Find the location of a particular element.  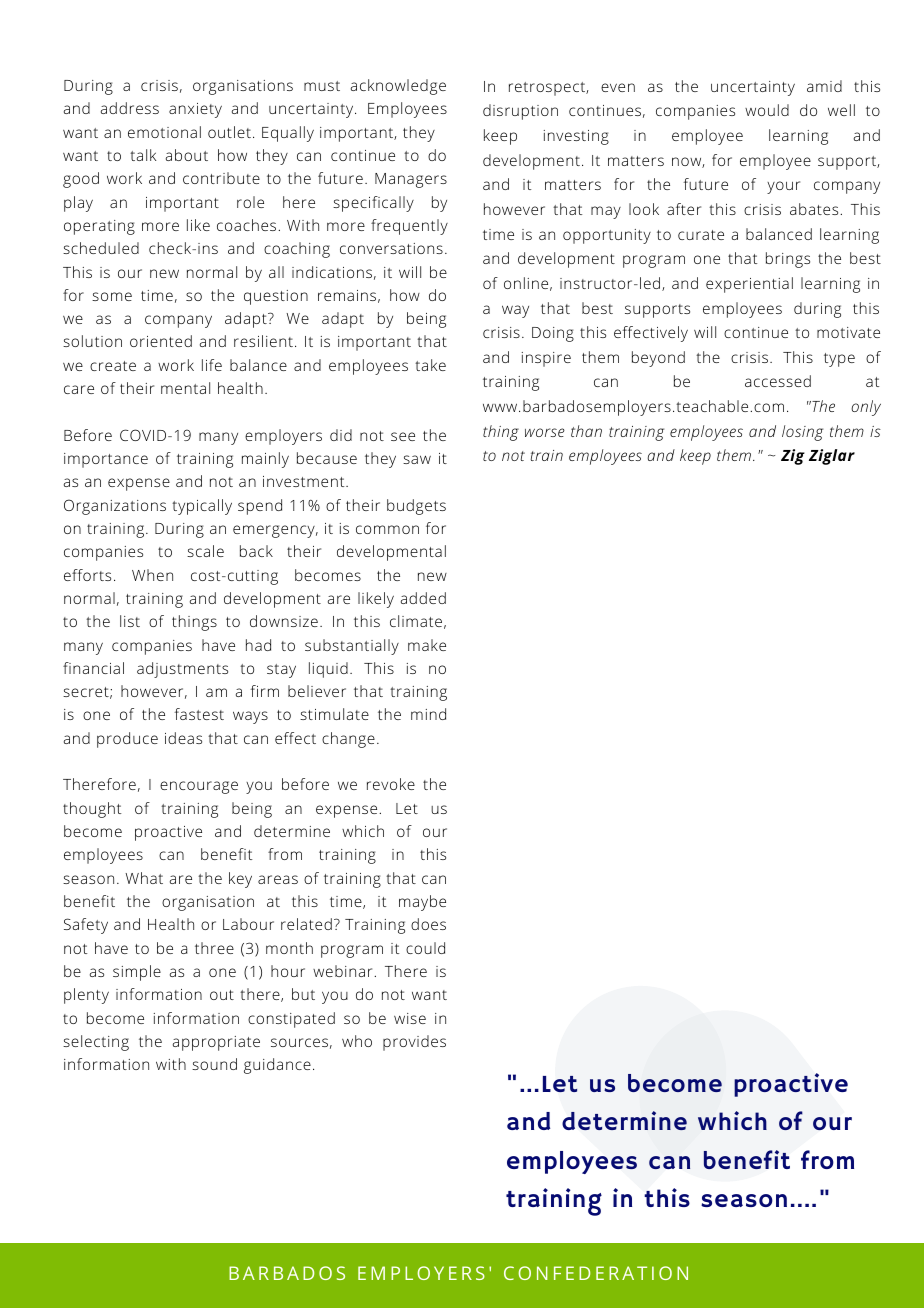

disruption is located at coordinates (520, 112).
